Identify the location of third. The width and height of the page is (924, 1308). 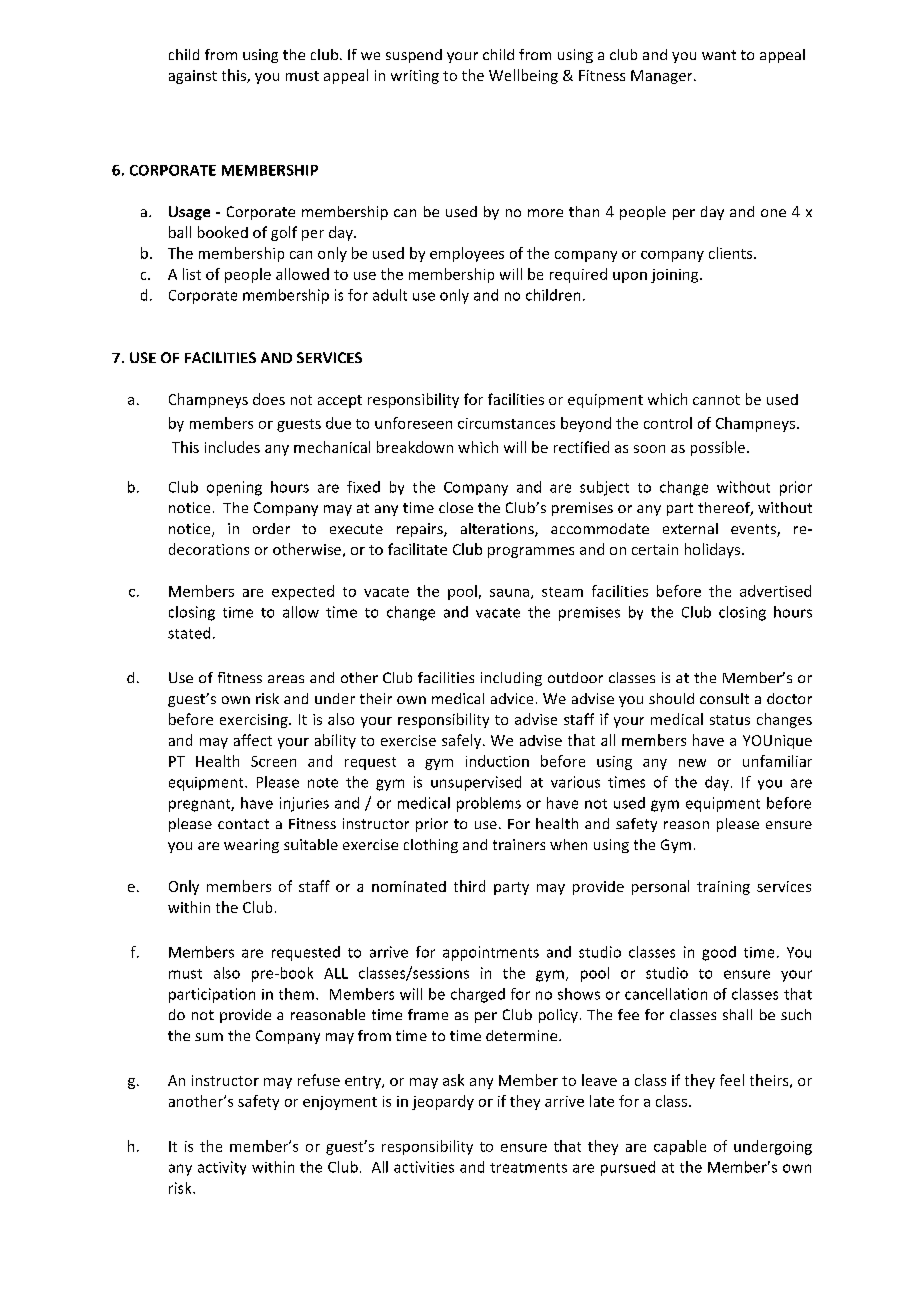
(469, 886).
